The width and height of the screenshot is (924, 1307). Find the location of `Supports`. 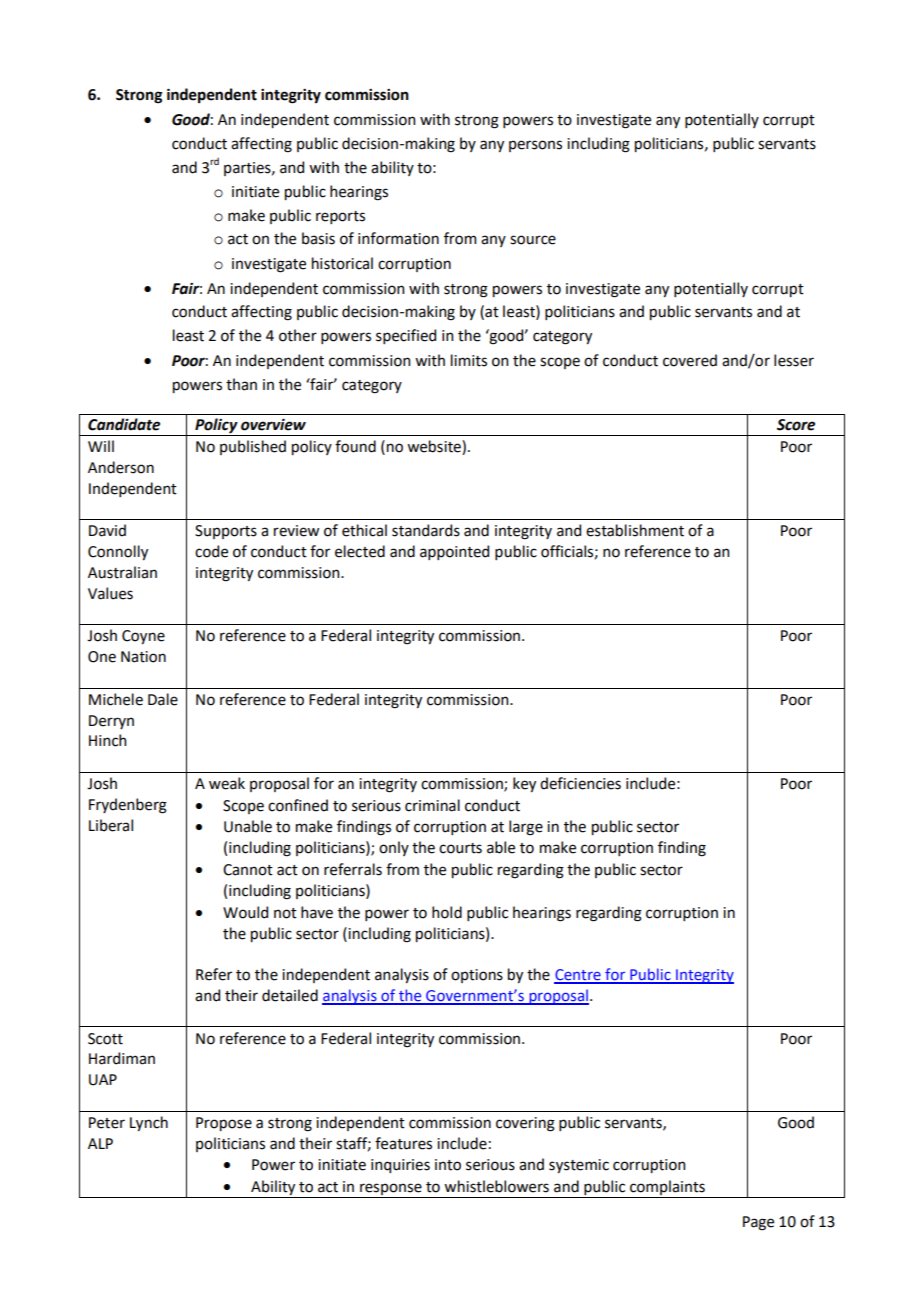

Supports is located at coordinates (226, 532).
